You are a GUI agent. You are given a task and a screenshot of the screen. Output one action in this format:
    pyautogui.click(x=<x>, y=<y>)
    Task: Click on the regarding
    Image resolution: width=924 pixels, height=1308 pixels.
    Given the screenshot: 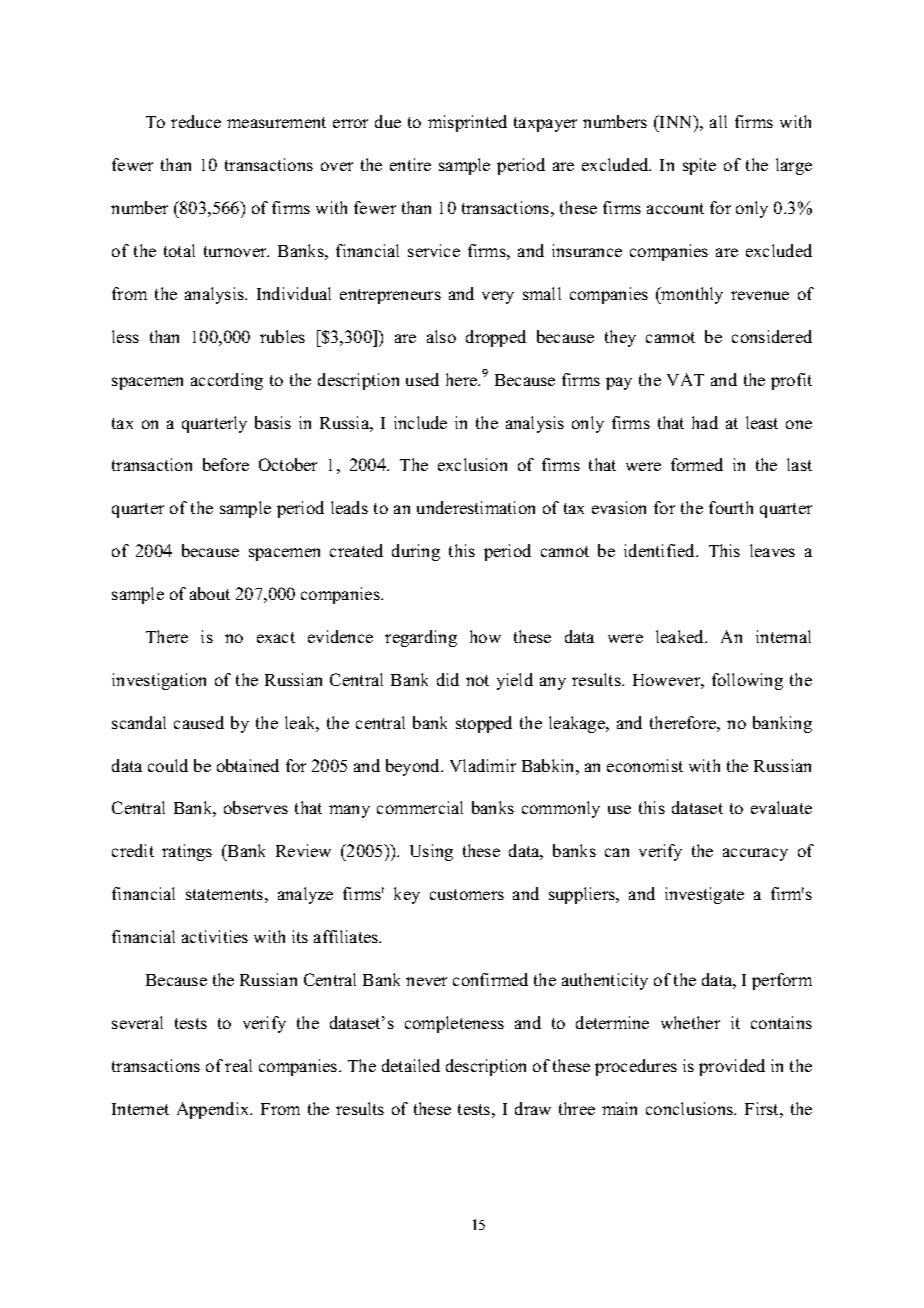 What is the action you would take?
    pyautogui.click(x=421, y=638)
